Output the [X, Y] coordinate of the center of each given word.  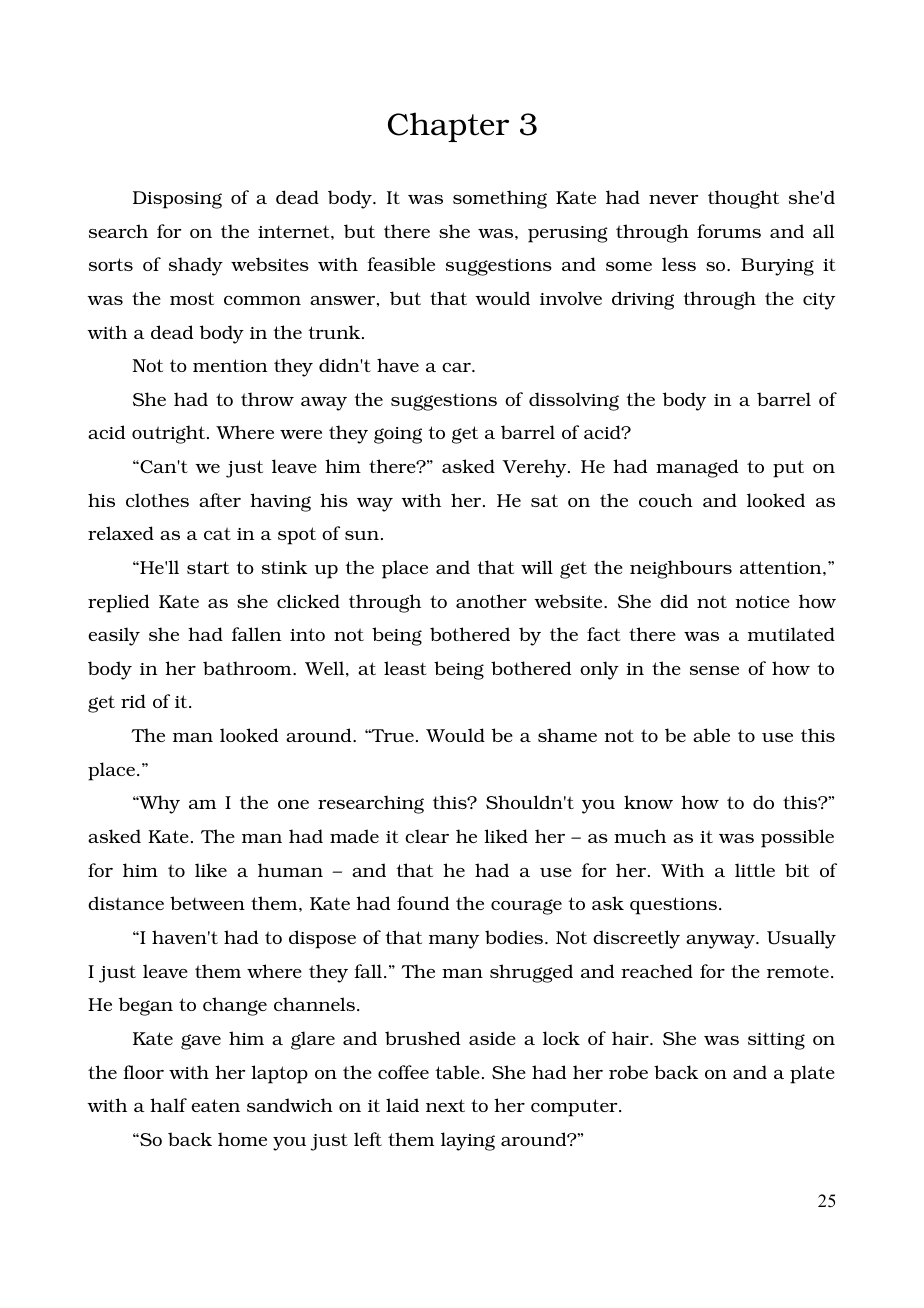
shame [567, 735]
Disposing [177, 200]
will [537, 567]
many [454, 942]
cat [217, 533]
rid [133, 701]
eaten [215, 1105]
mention [230, 365]
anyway [721, 942]
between [207, 903]
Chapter [448, 127]
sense [714, 670]
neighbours [681, 569]
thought [743, 199]
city [819, 301]
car [457, 367]
